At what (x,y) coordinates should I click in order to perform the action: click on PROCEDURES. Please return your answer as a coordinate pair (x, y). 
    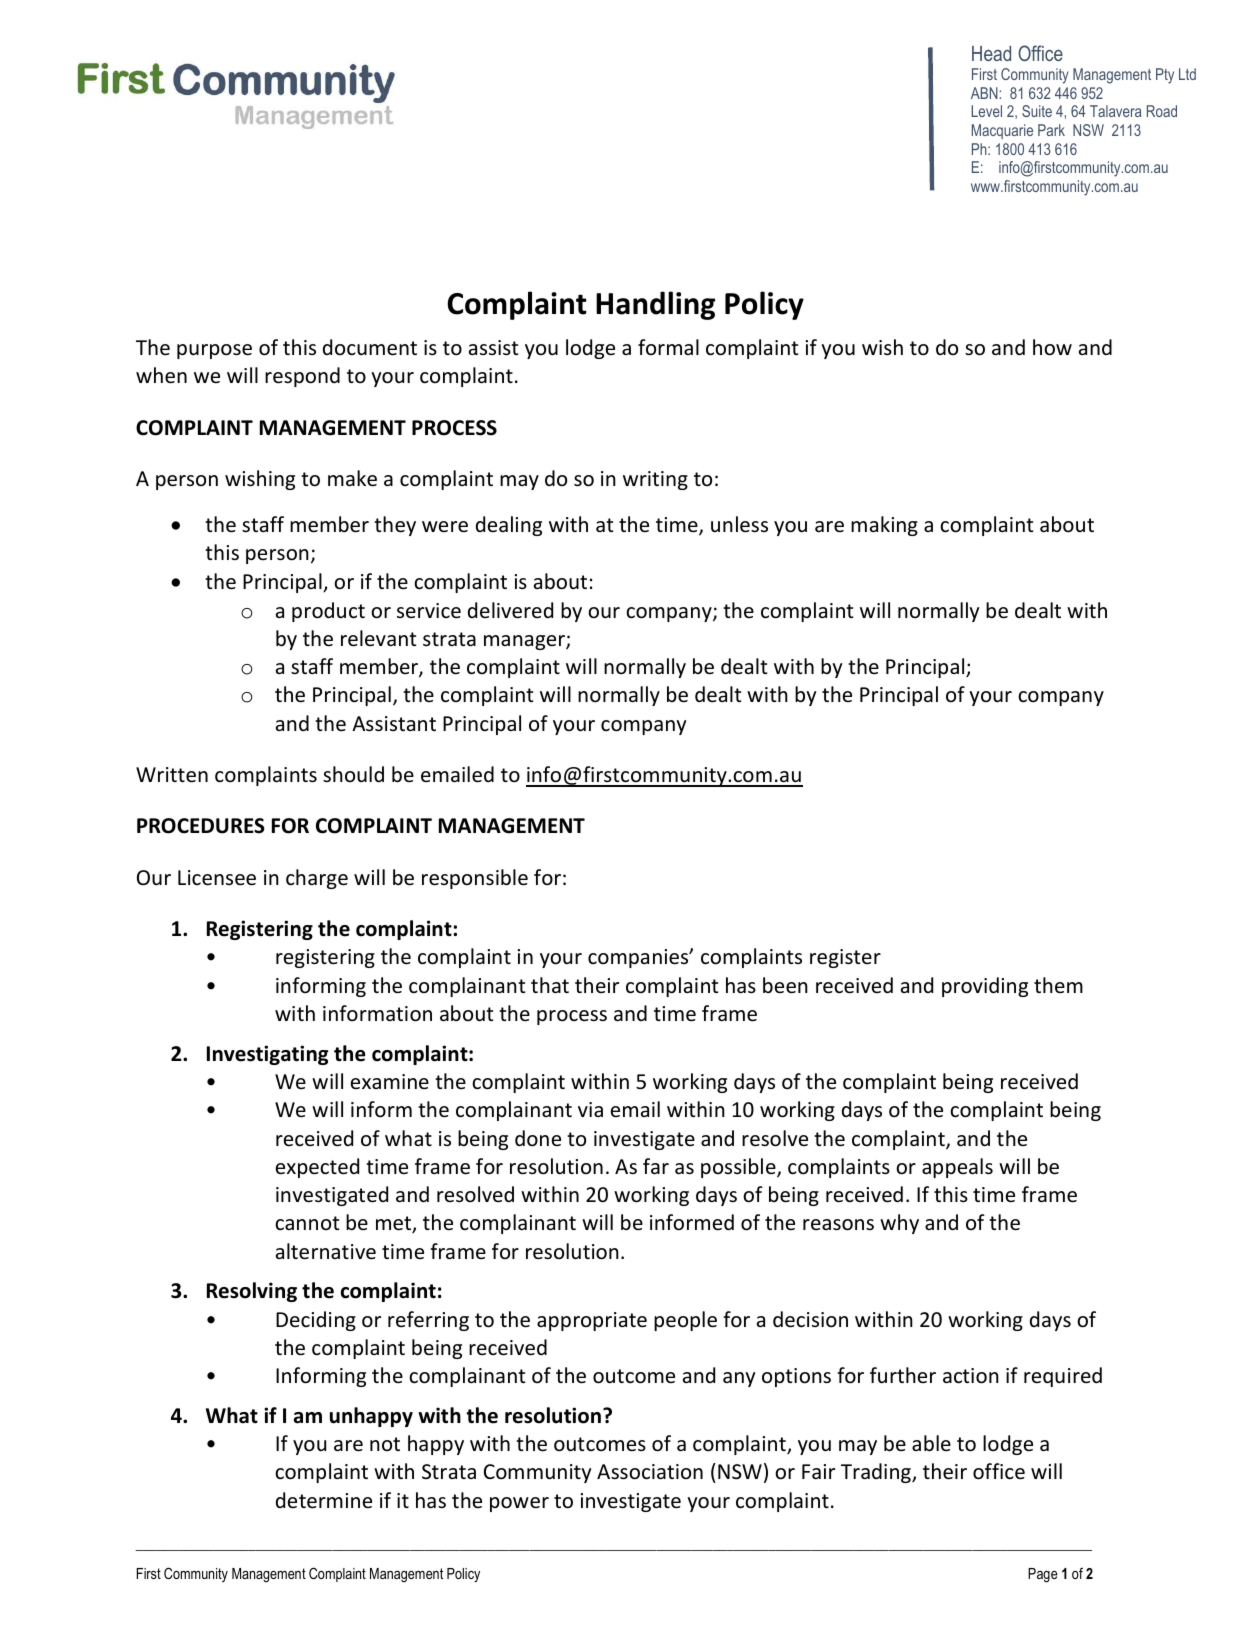
    Looking at the image, I should click on (201, 826).
